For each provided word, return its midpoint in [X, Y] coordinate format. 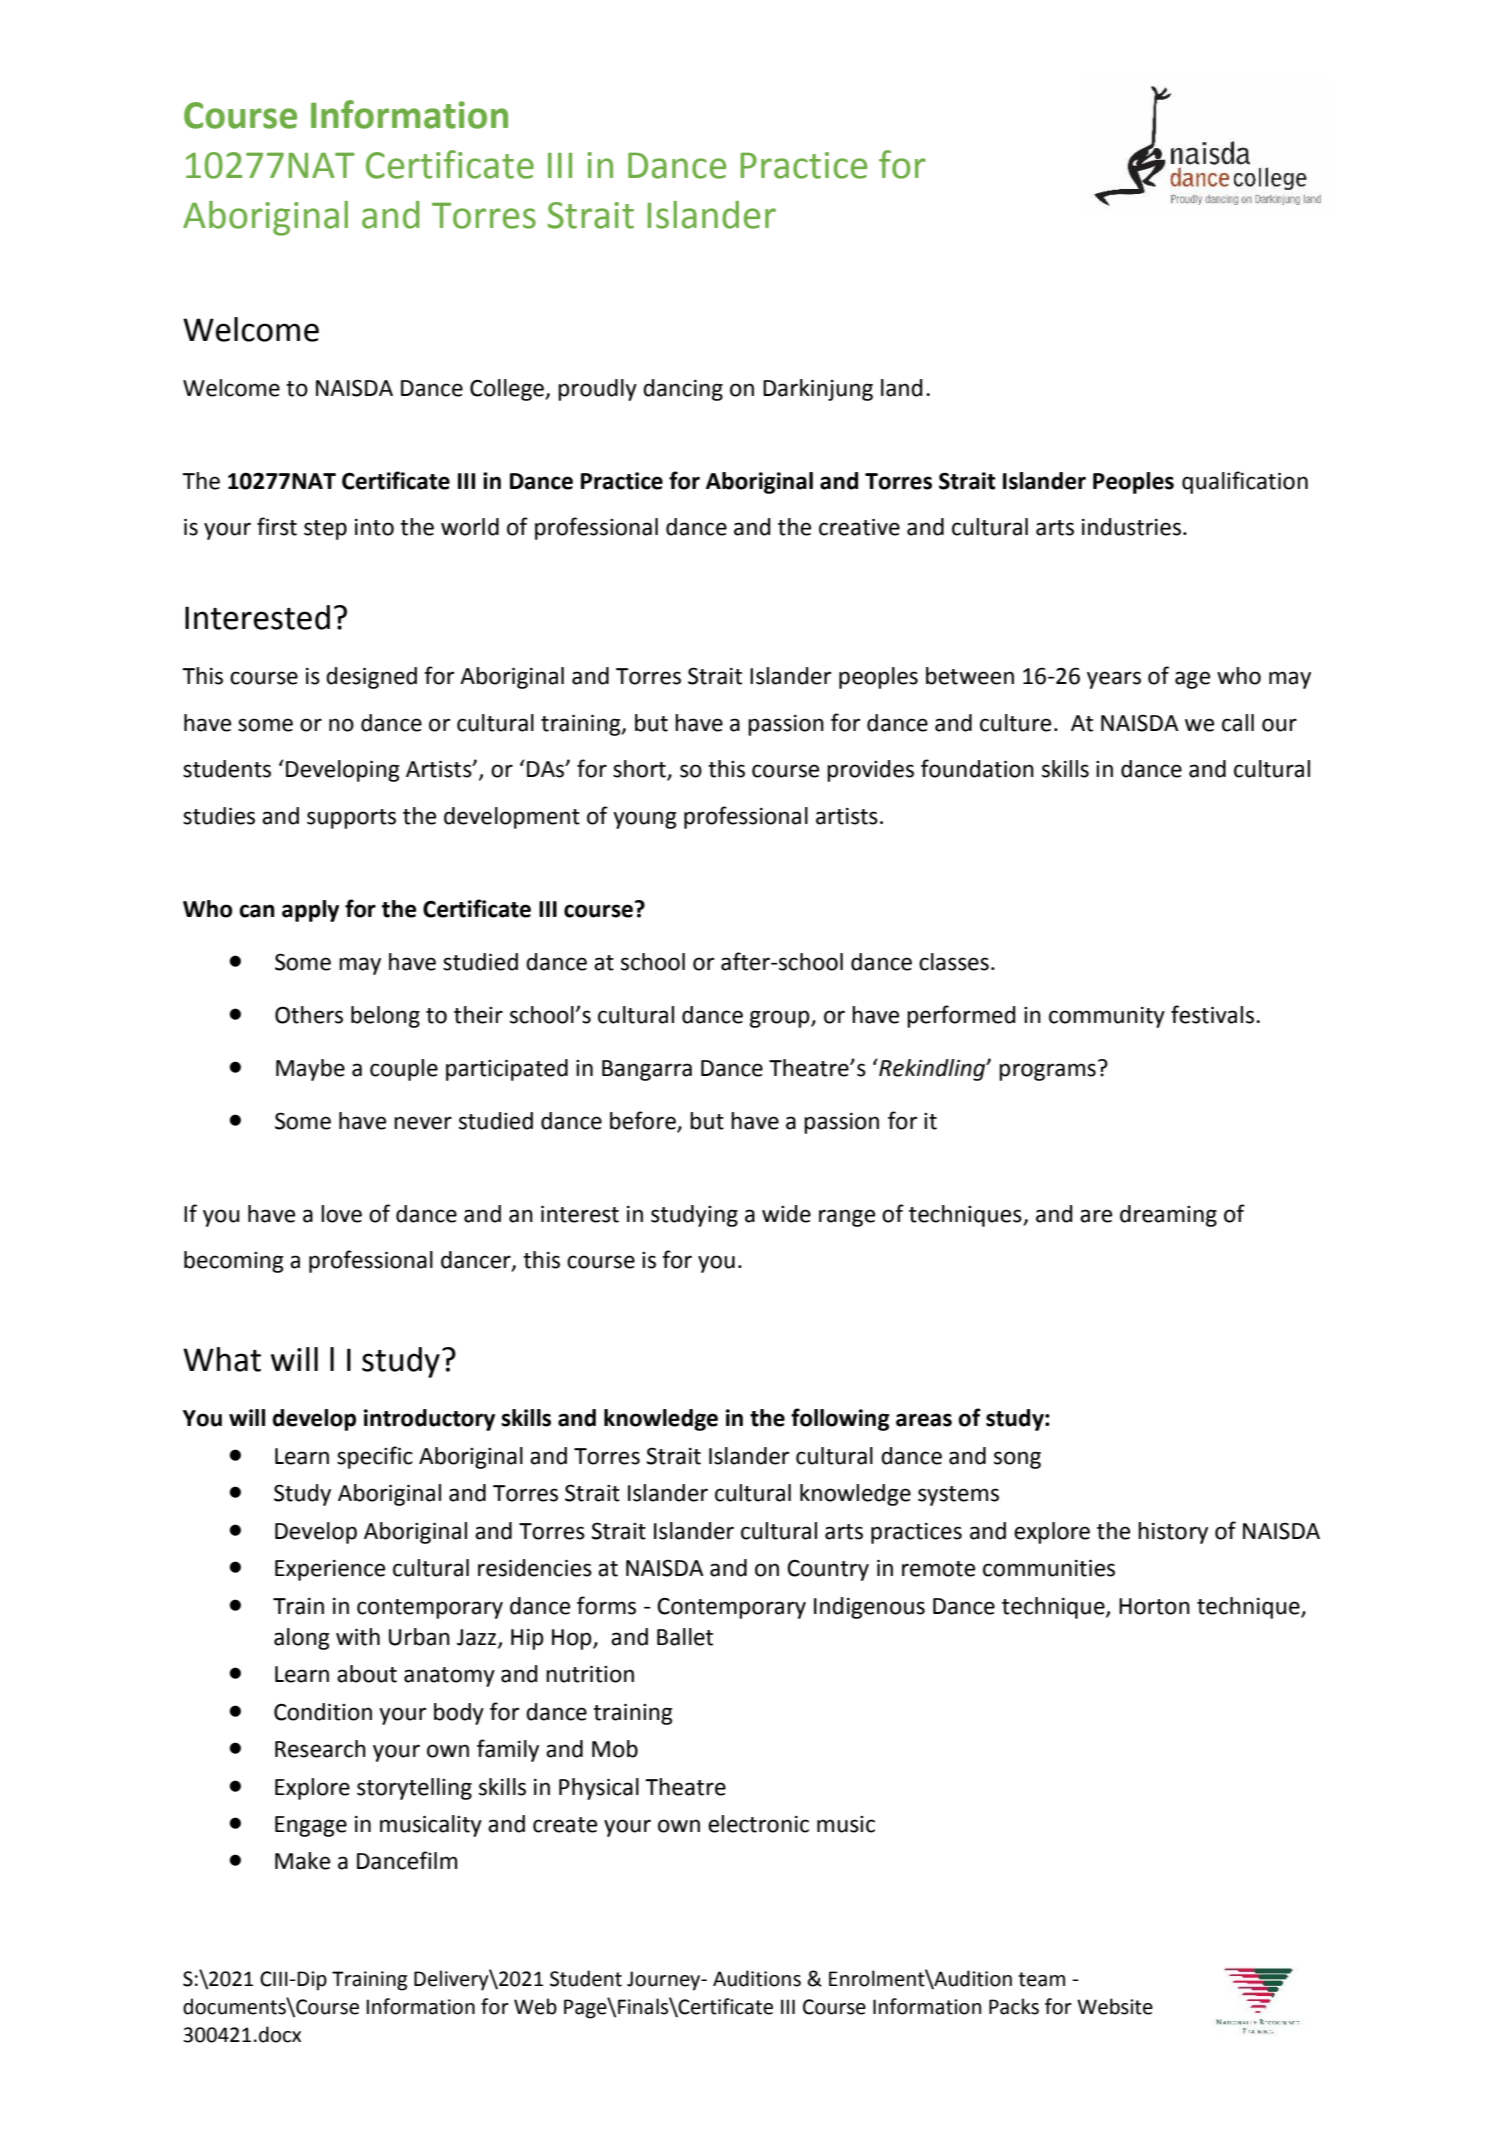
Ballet [685, 1637]
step [325, 530]
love [341, 1214]
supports [351, 819]
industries [1131, 527]
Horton [1154, 1606]
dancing [683, 390]
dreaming [1168, 1216]
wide [786, 1214]
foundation [977, 768]
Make [302, 1861]
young [644, 820]
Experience [330, 1570]
